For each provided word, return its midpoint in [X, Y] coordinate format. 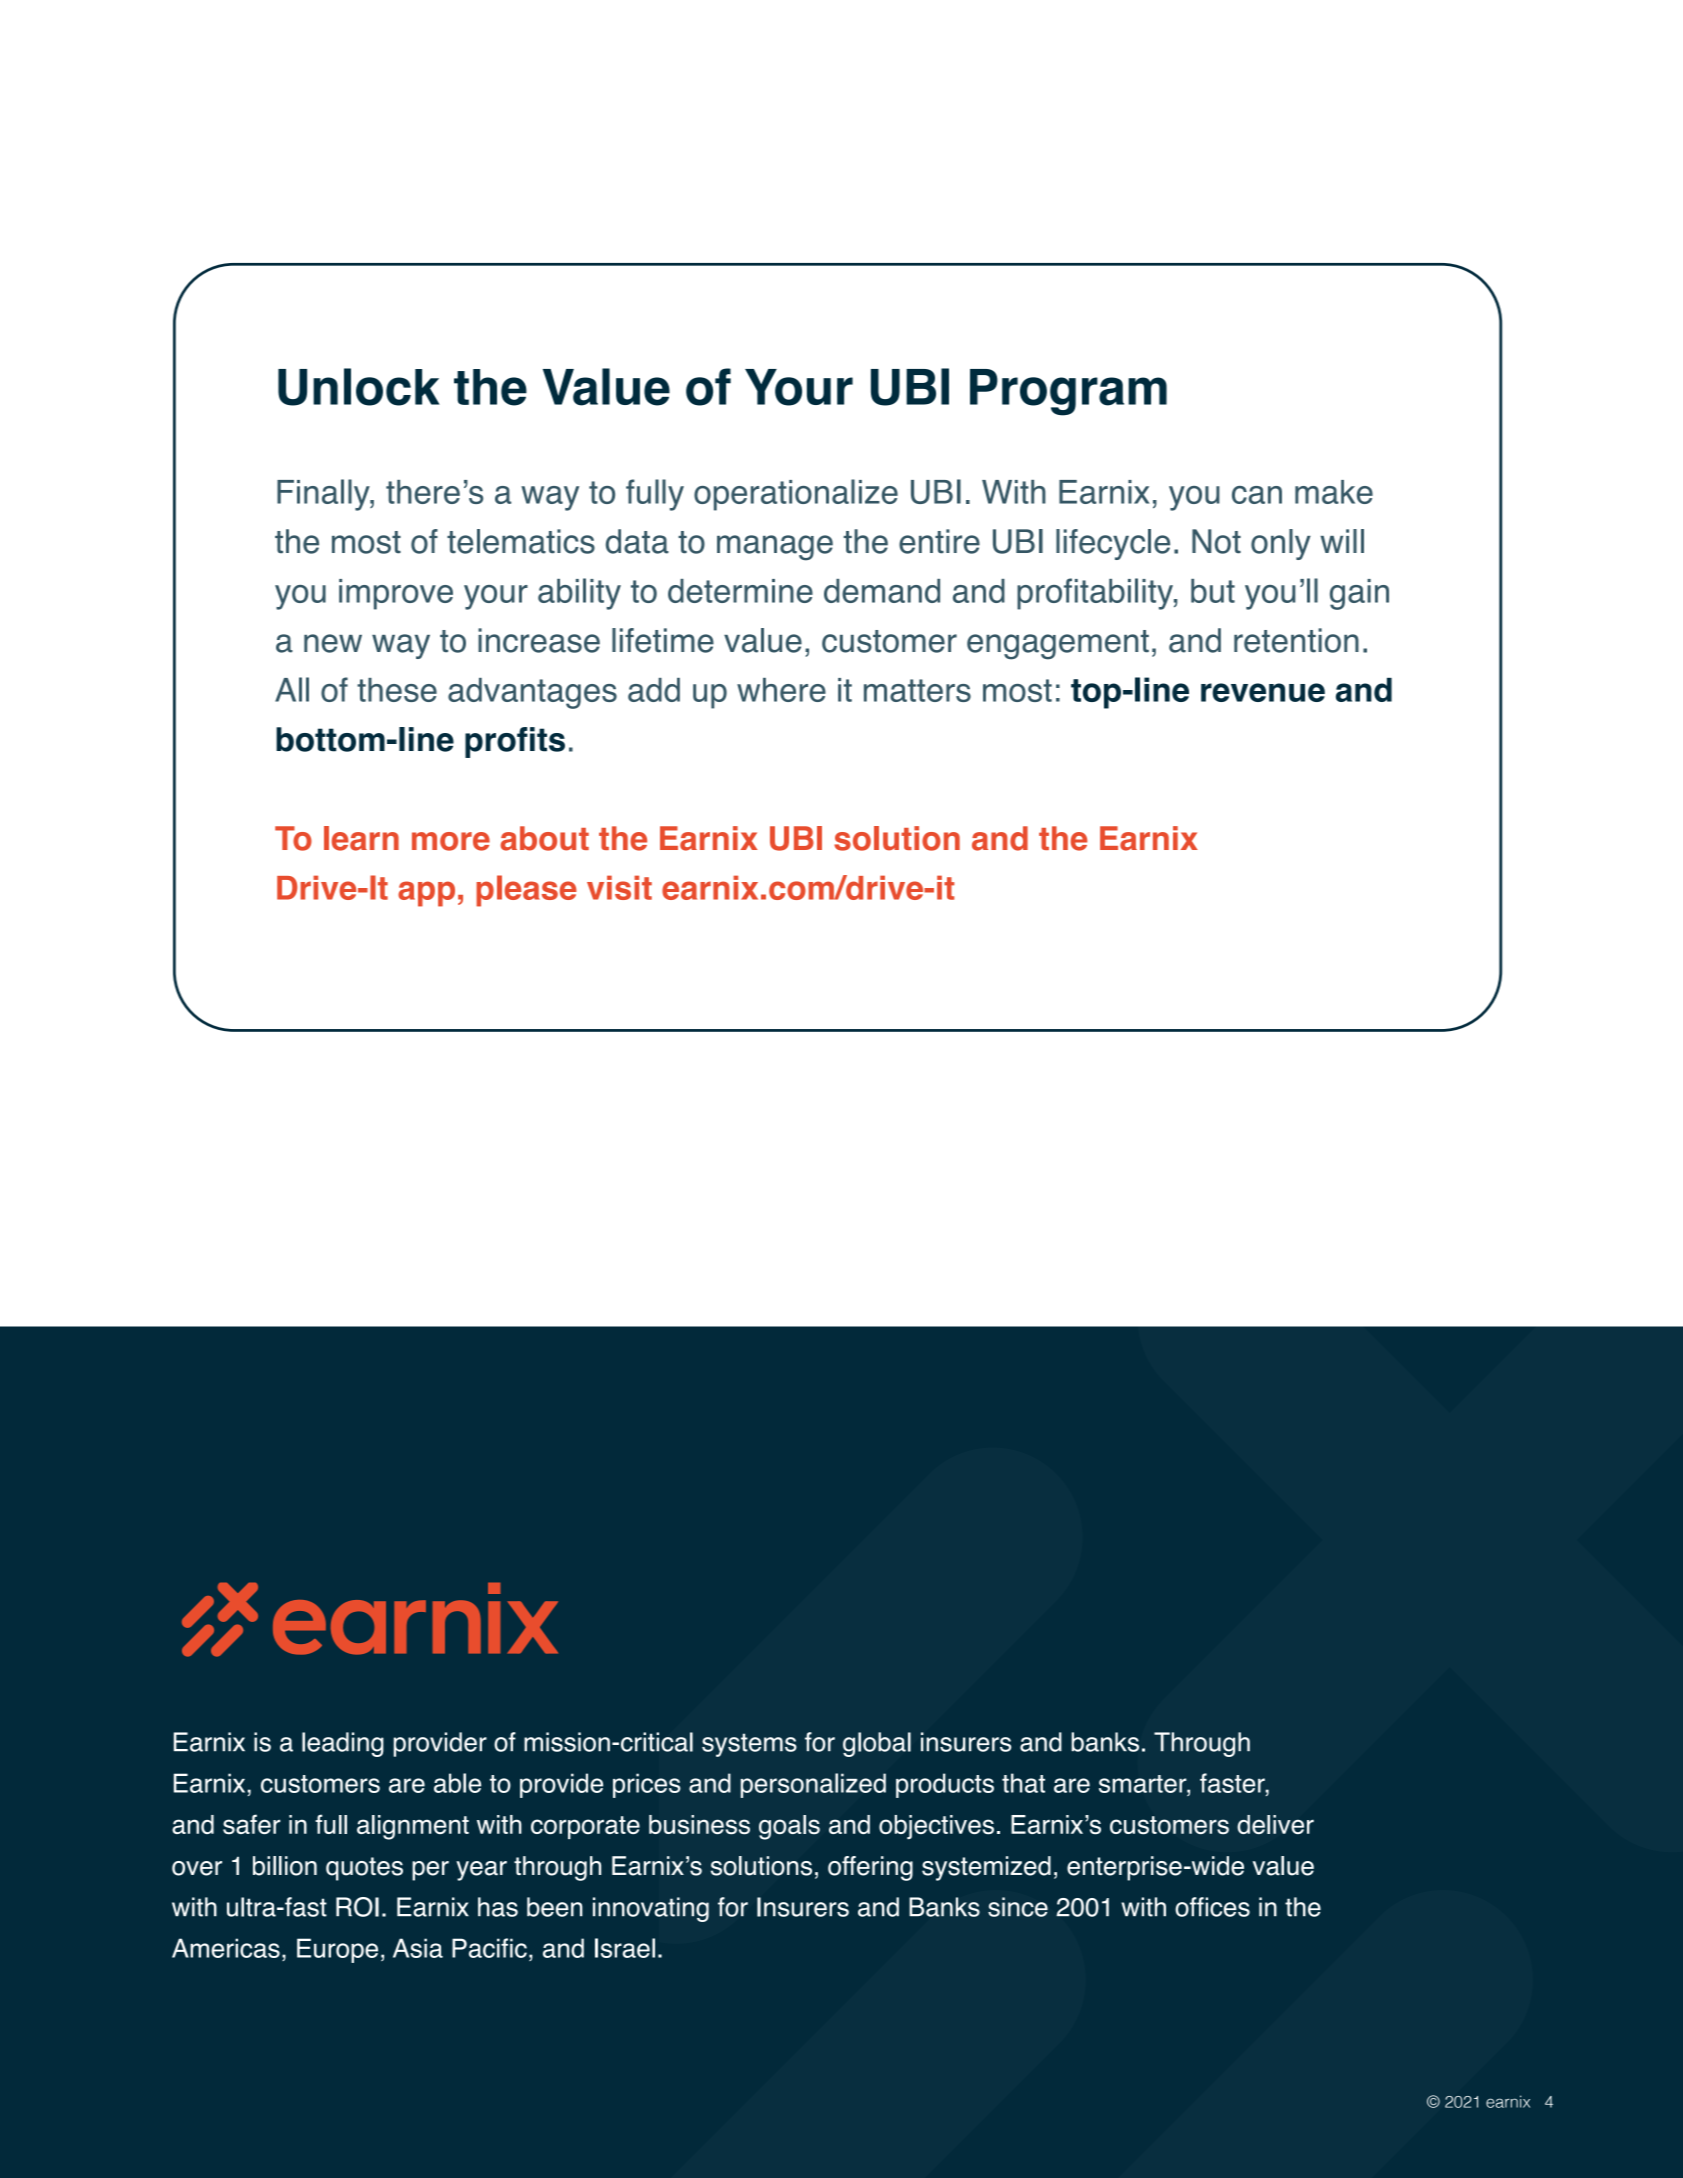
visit [619, 887]
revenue [1263, 692]
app [426, 894]
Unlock [359, 387]
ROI [357, 1907]
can [1257, 495]
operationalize [796, 495]
